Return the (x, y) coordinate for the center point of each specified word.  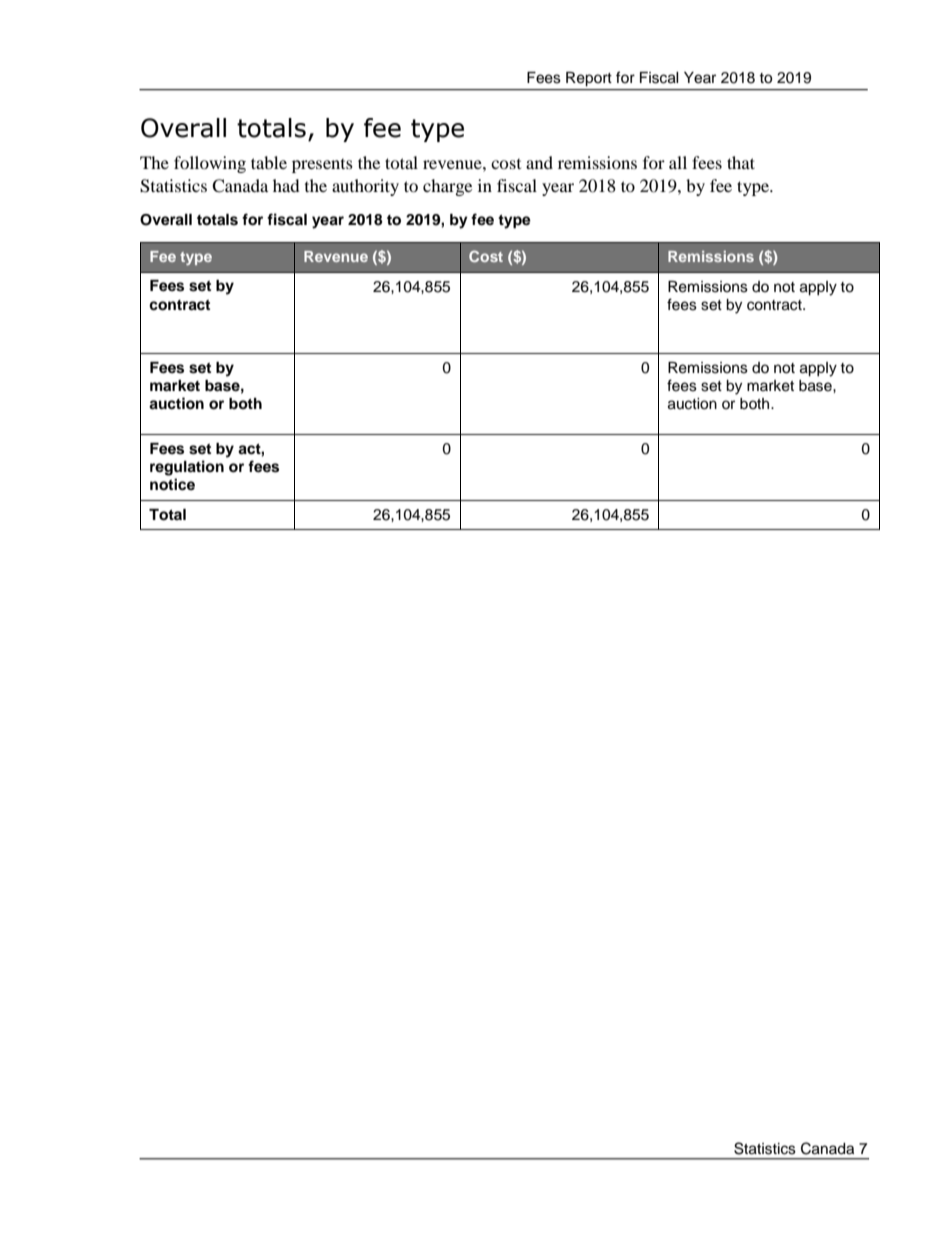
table (269, 162)
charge (447, 187)
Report (589, 79)
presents (322, 166)
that (741, 162)
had (286, 185)
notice (172, 484)
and (539, 162)
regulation (187, 468)
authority (365, 187)
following (210, 164)
